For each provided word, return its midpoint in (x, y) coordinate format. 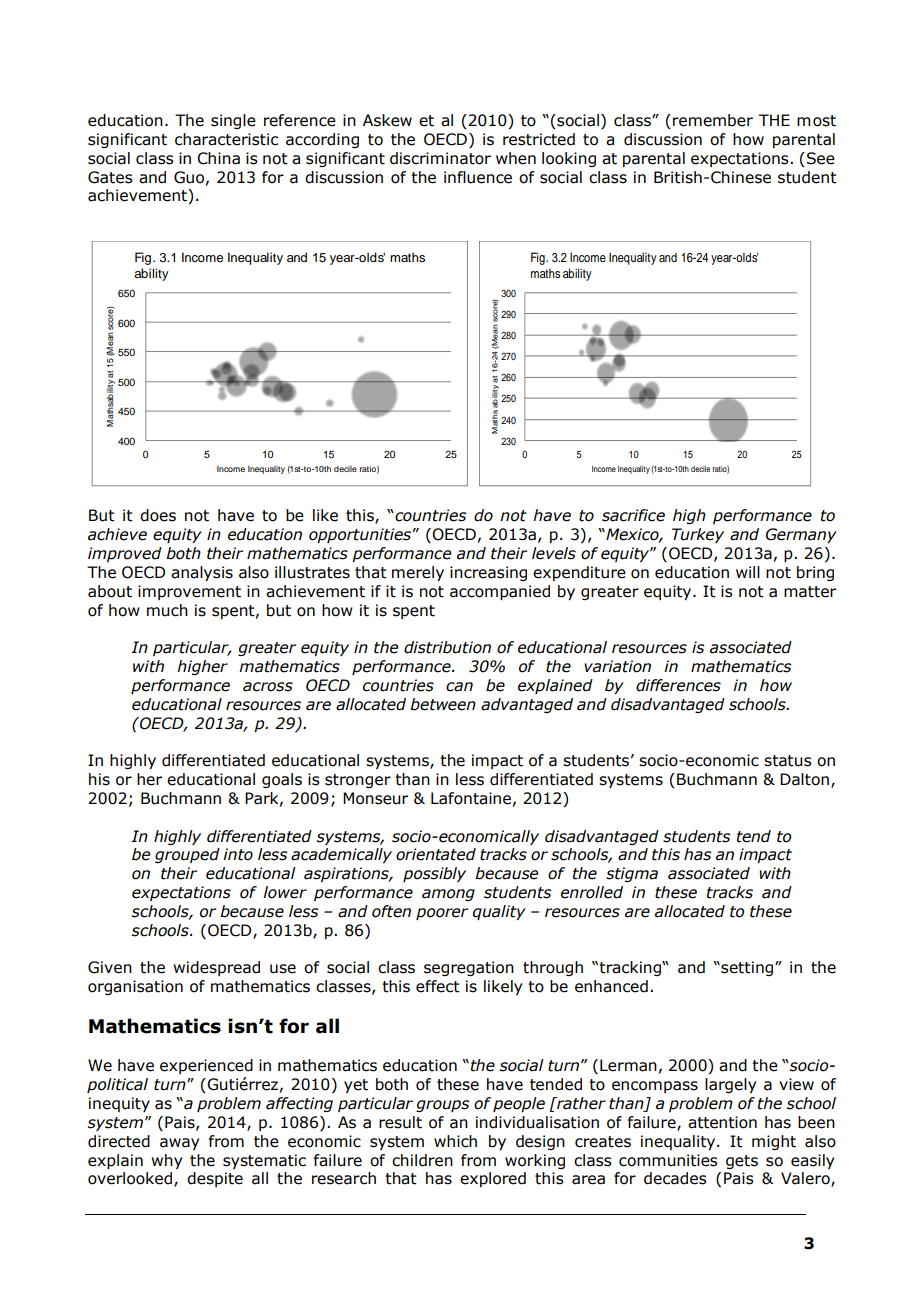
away (179, 1144)
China (218, 158)
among (448, 895)
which (455, 1141)
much (167, 610)
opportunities (360, 535)
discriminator (440, 158)
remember (713, 120)
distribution (447, 647)
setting (747, 968)
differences (678, 685)
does (158, 515)
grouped (187, 855)
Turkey (698, 535)
